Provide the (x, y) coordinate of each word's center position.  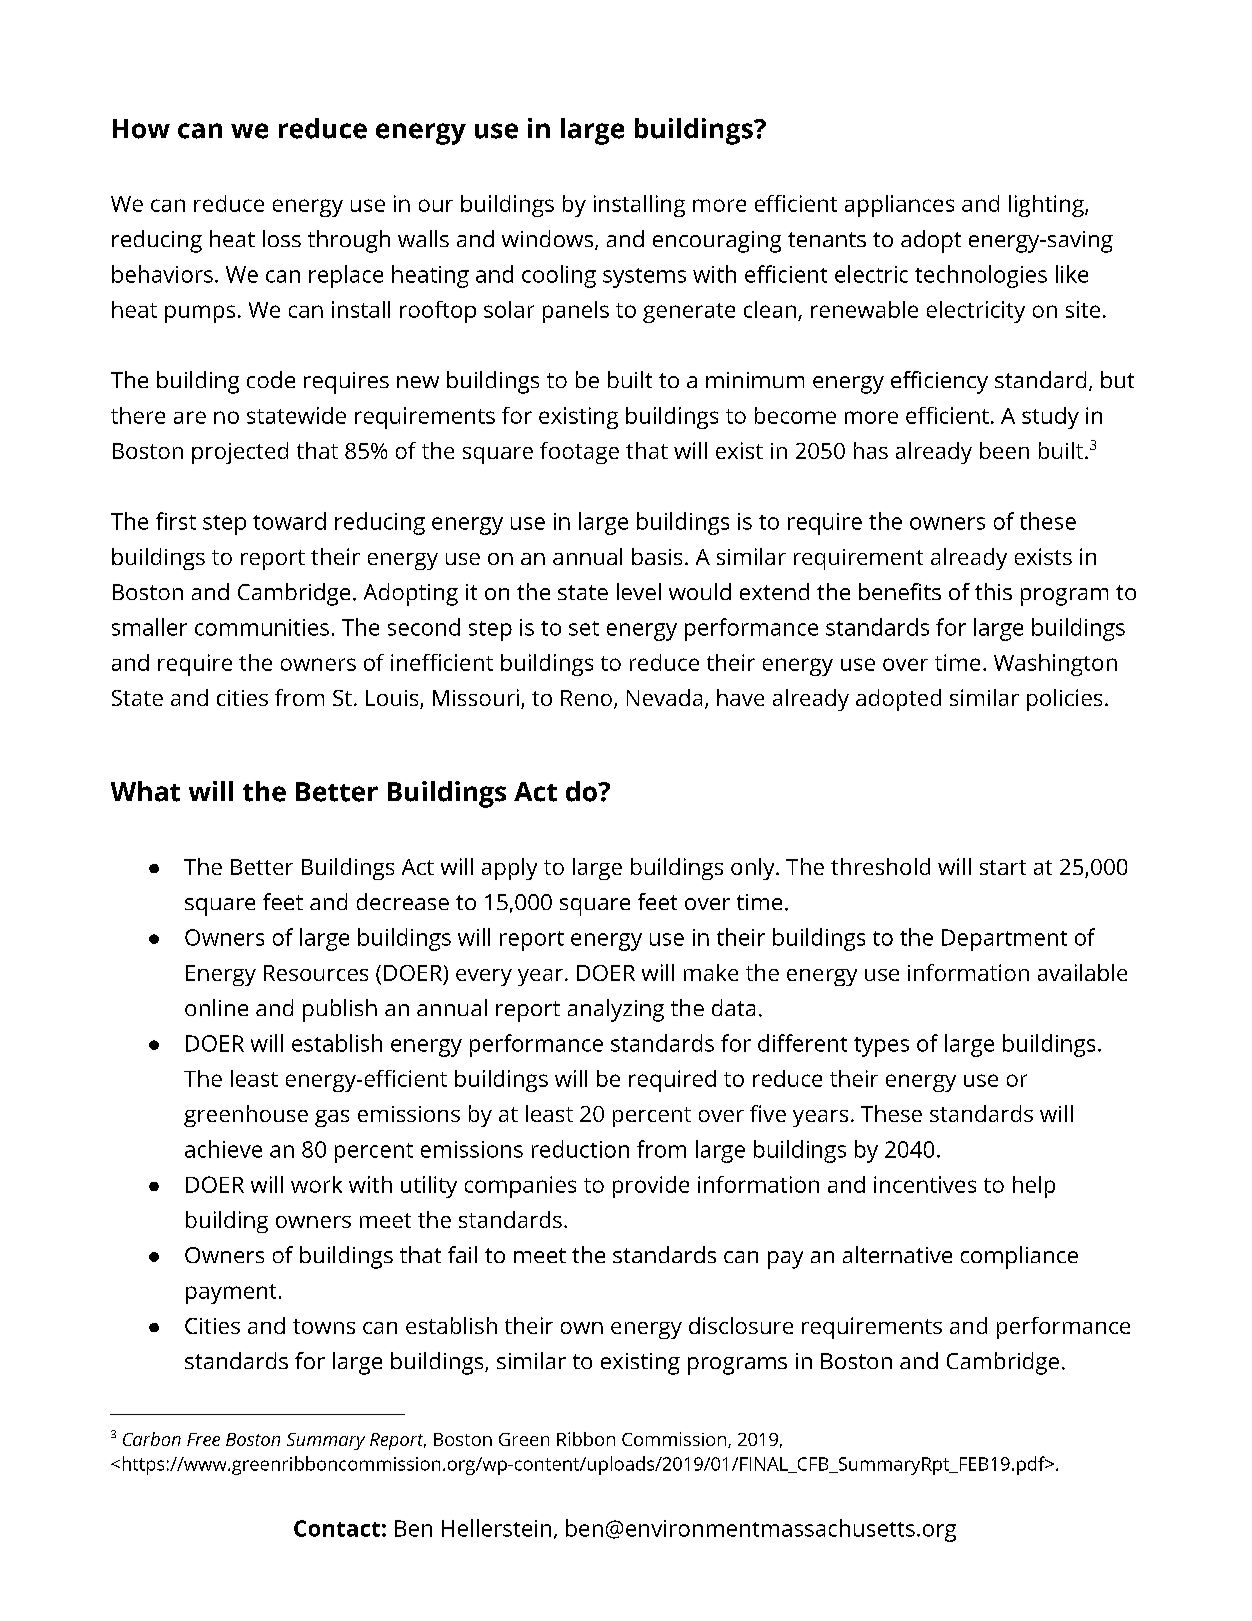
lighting (1047, 206)
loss (282, 238)
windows (549, 240)
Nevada (664, 697)
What (145, 791)
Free (203, 1439)
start (1003, 867)
